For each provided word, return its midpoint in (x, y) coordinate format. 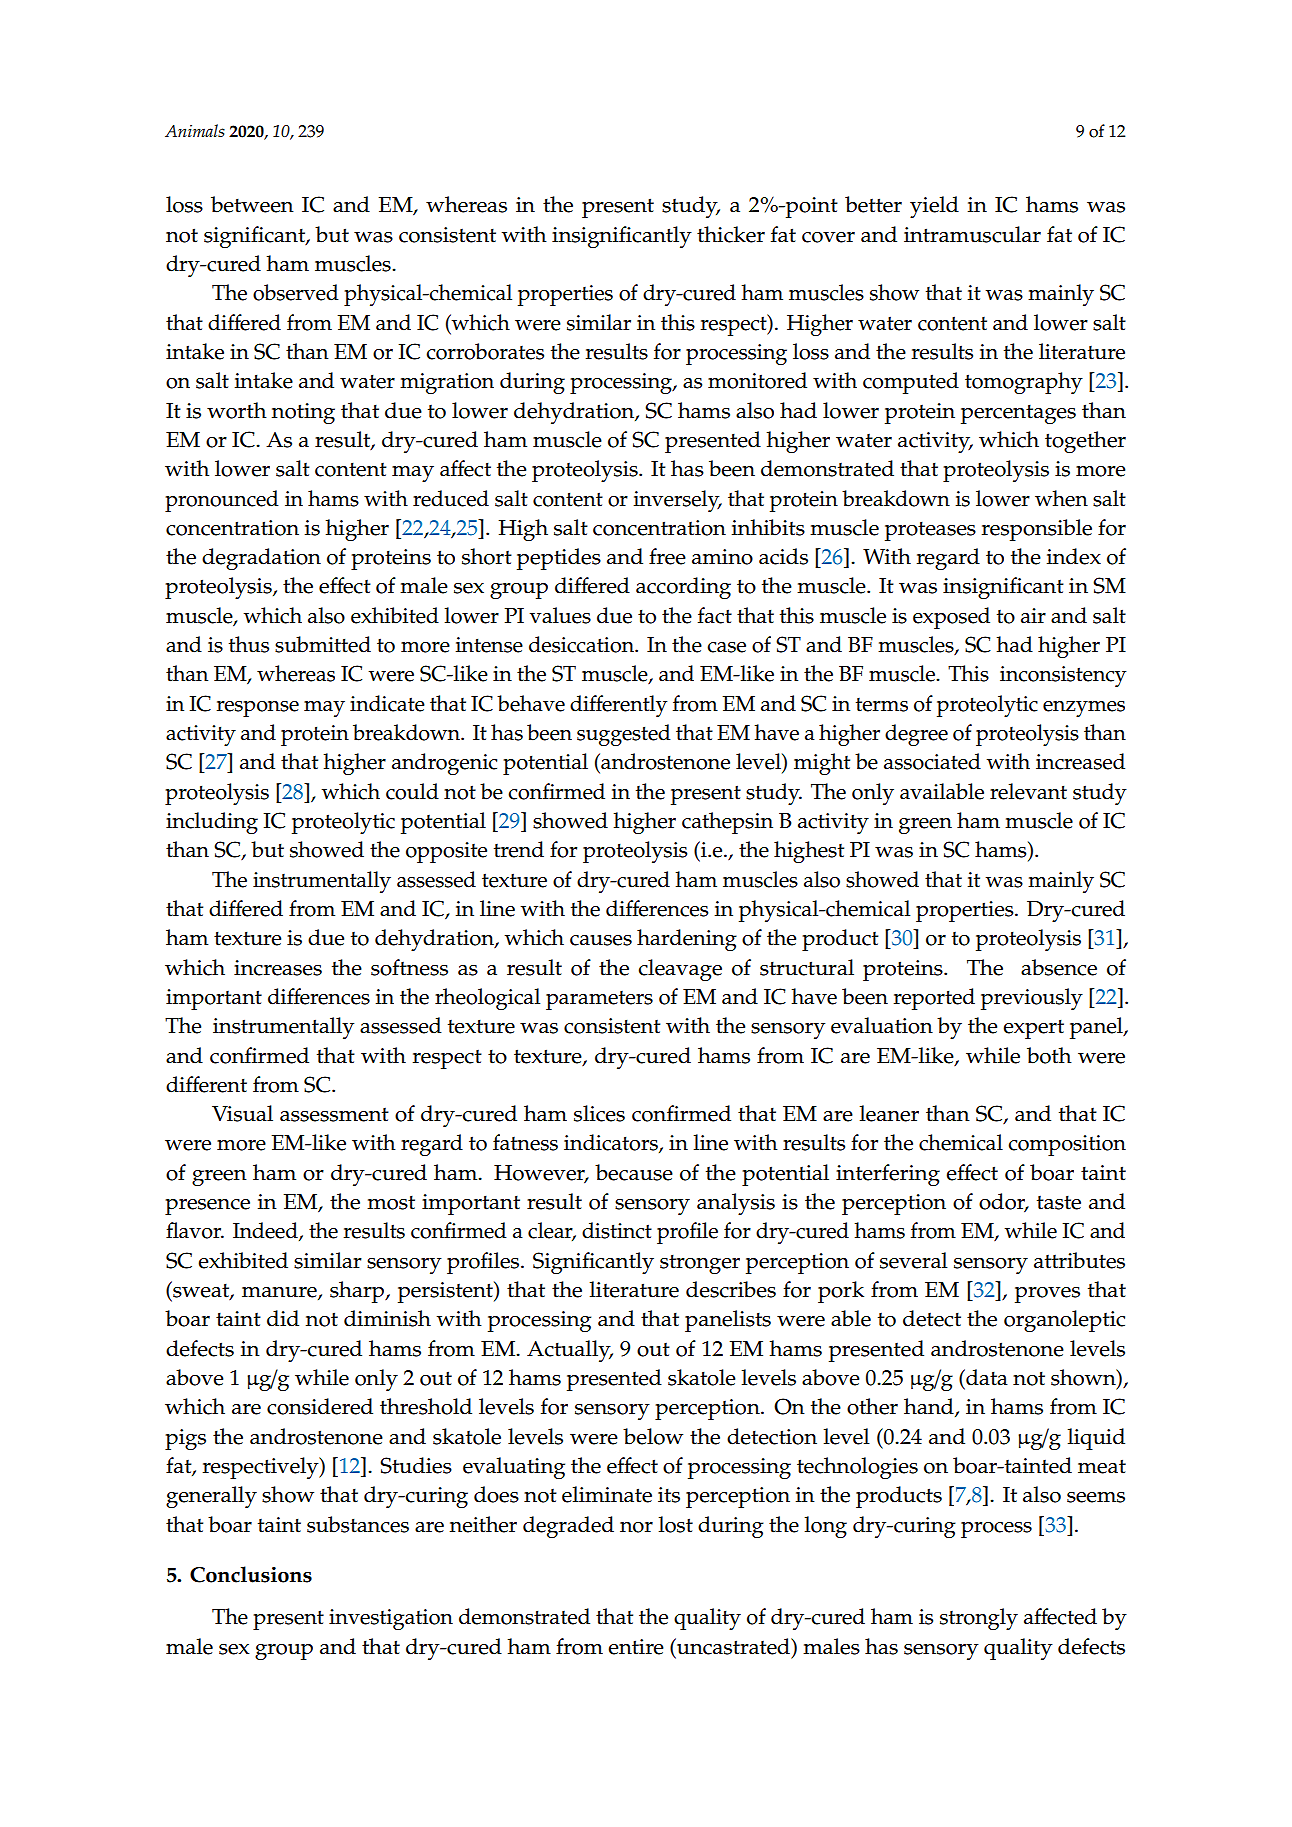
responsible (1037, 530)
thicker (731, 234)
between (252, 204)
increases (278, 968)
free (667, 556)
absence (1059, 967)
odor (1003, 1202)
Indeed (266, 1231)
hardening (687, 940)
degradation (261, 559)
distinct (617, 1230)
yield (934, 207)
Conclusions (251, 1574)
